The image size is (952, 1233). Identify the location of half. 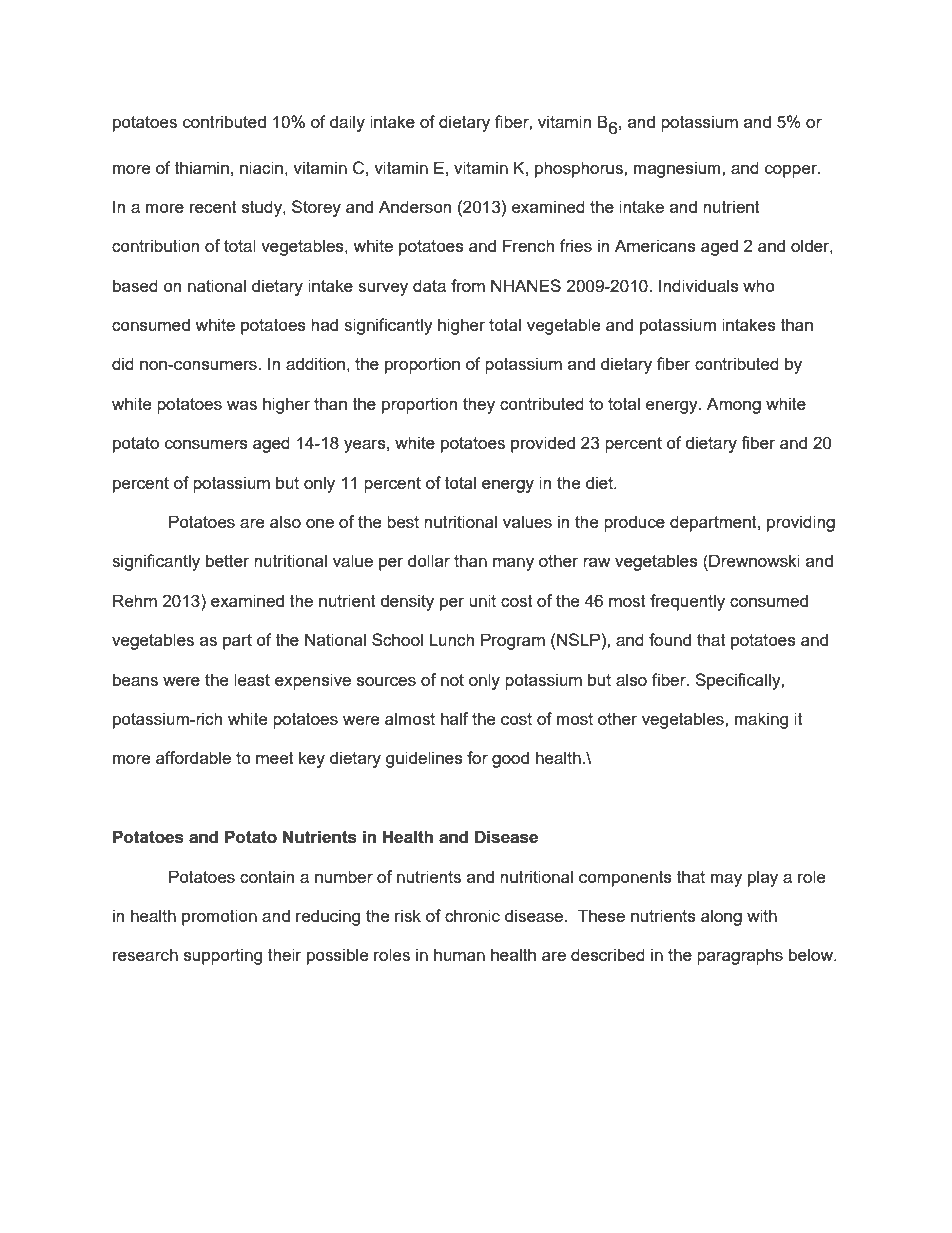
(454, 718).
